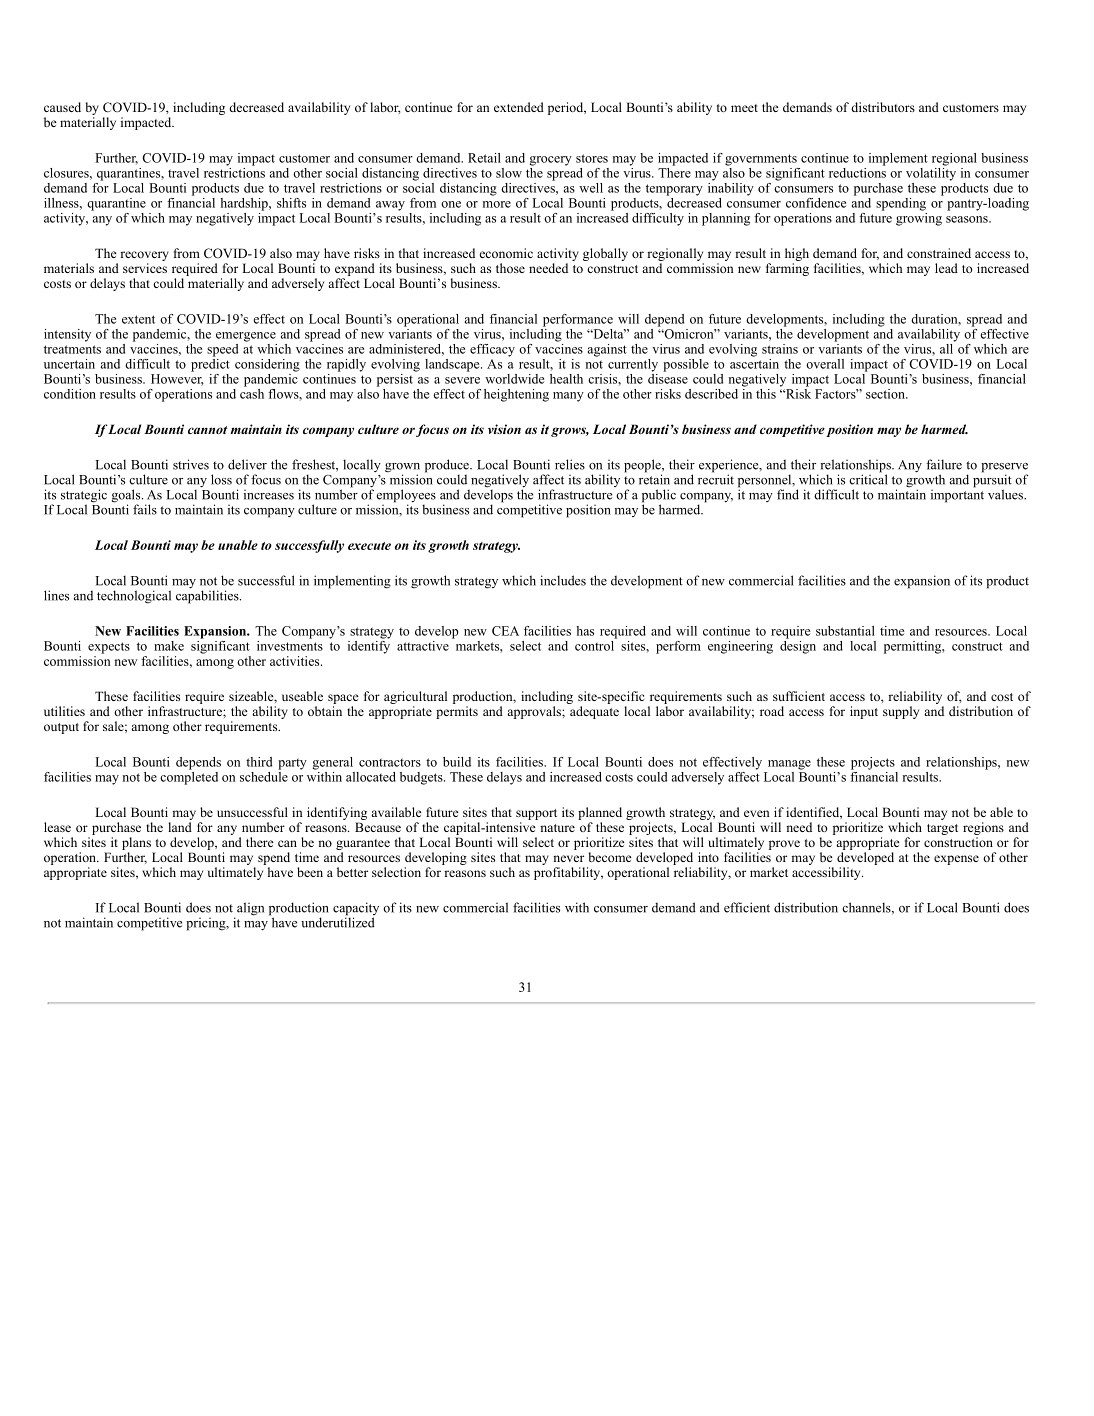  What do you see at coordinates (883, 107) in the screenshot?
I see `distributors` at bounding box center [883, 107].
